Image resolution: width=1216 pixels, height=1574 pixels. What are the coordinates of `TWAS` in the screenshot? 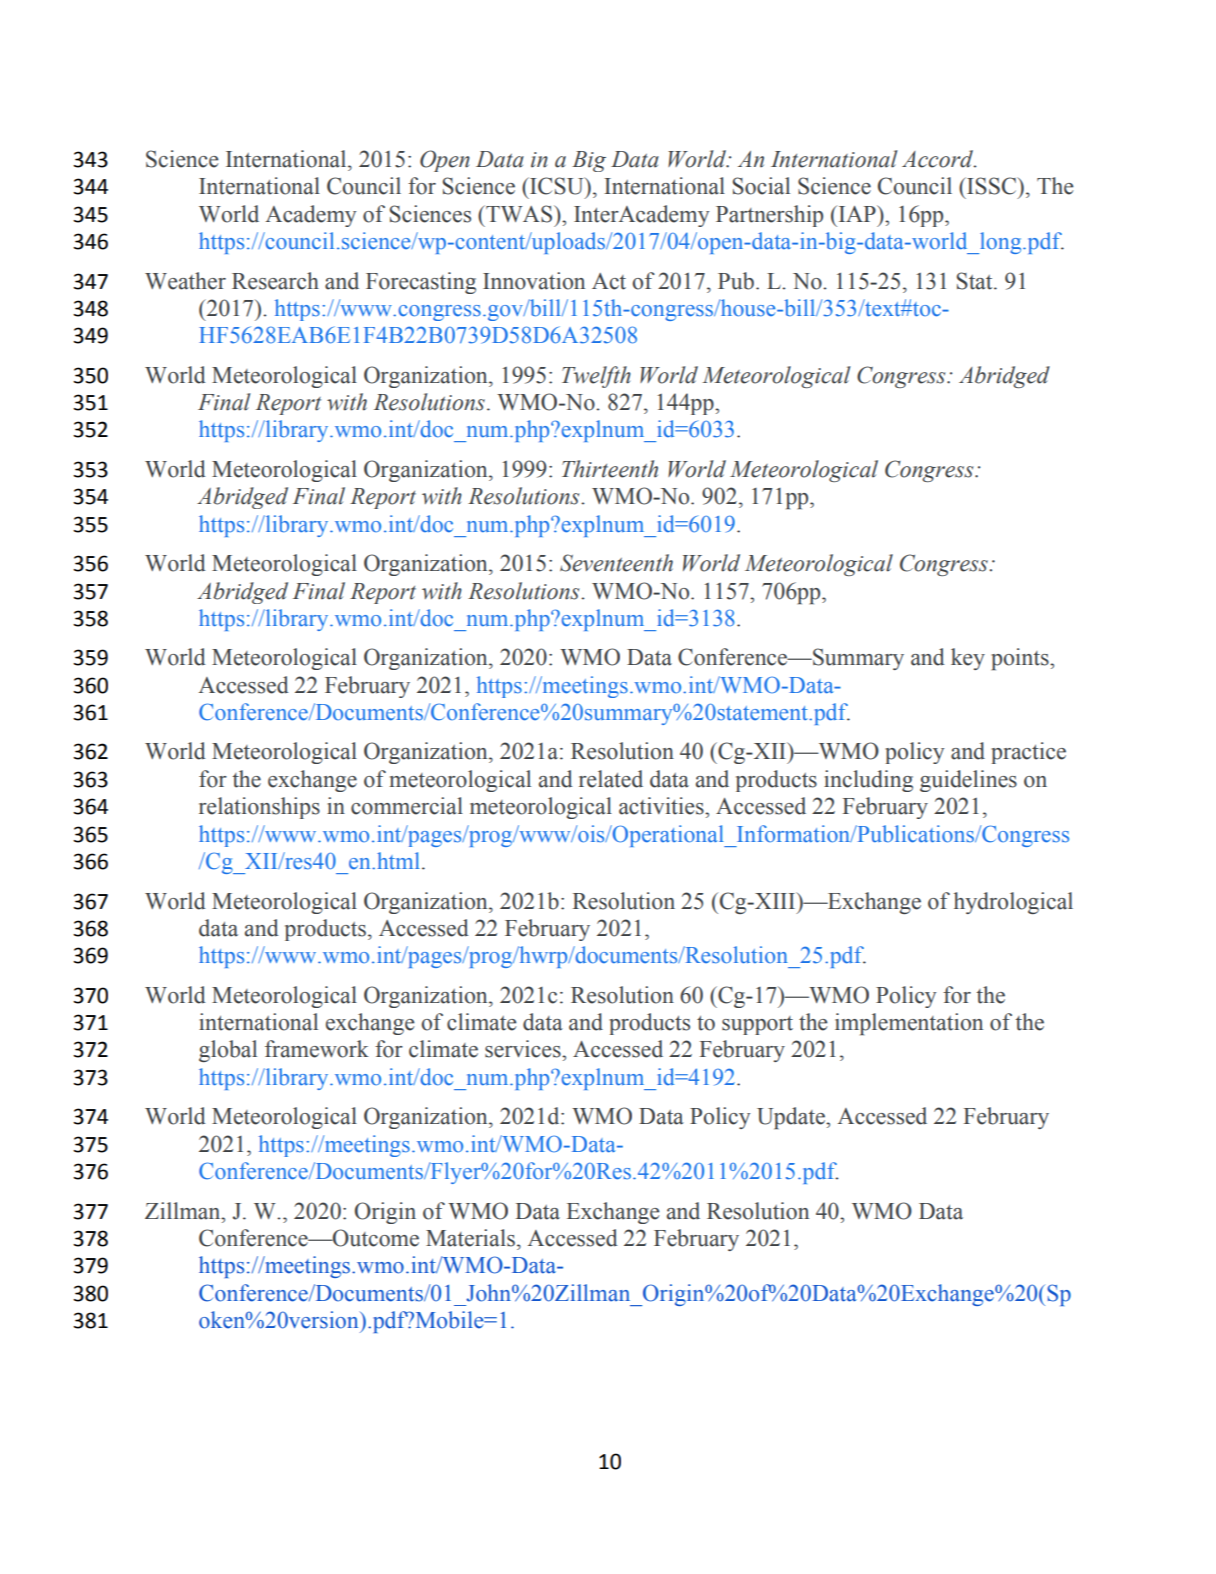 It's located at (519, 214).
